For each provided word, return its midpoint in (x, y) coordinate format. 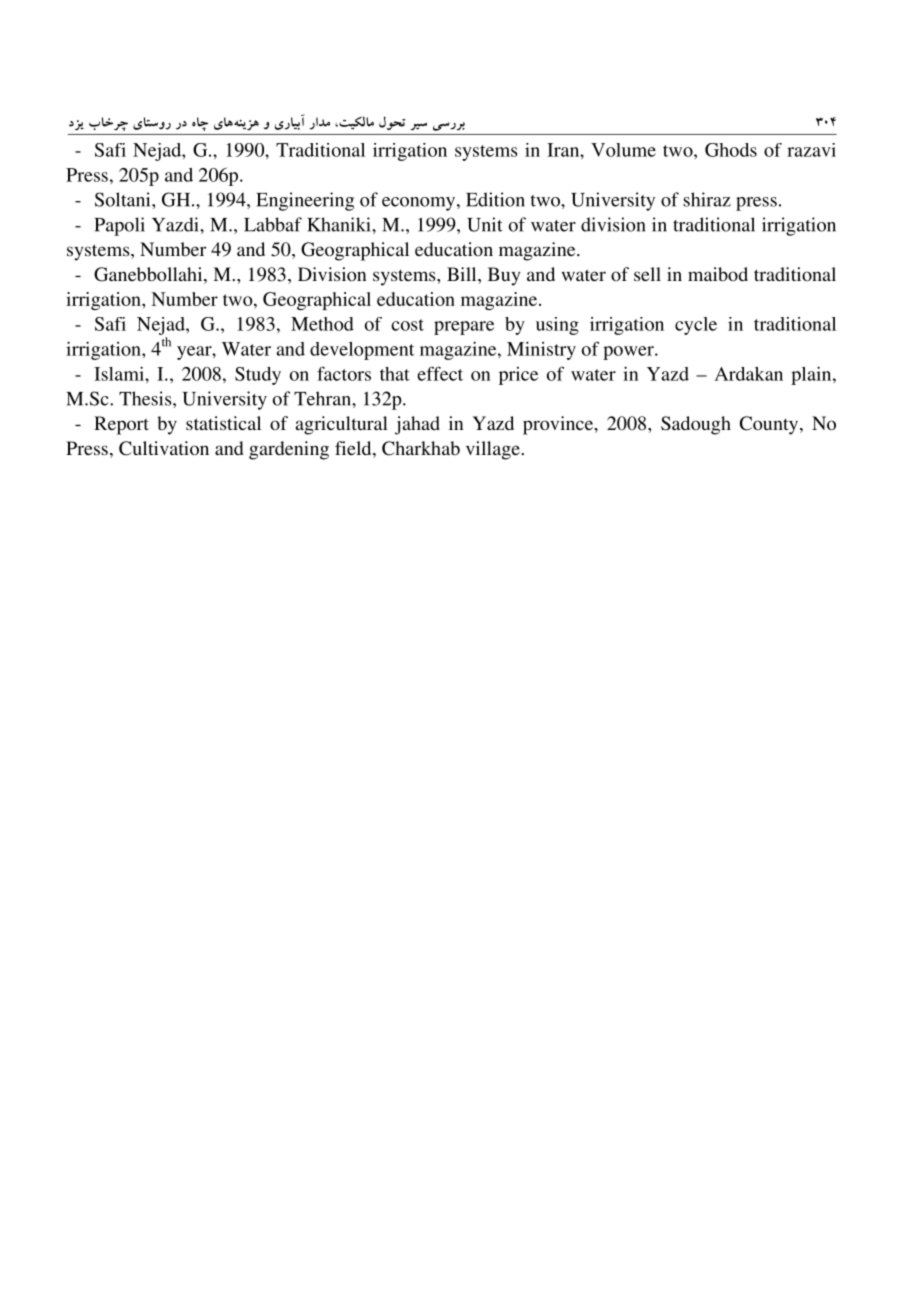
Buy (504, 276)
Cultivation (164, 448)
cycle (696, 326)
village (494, 450)
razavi (811, 150)
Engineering (305, 201)
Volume (623, 150)
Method (322, 324)
